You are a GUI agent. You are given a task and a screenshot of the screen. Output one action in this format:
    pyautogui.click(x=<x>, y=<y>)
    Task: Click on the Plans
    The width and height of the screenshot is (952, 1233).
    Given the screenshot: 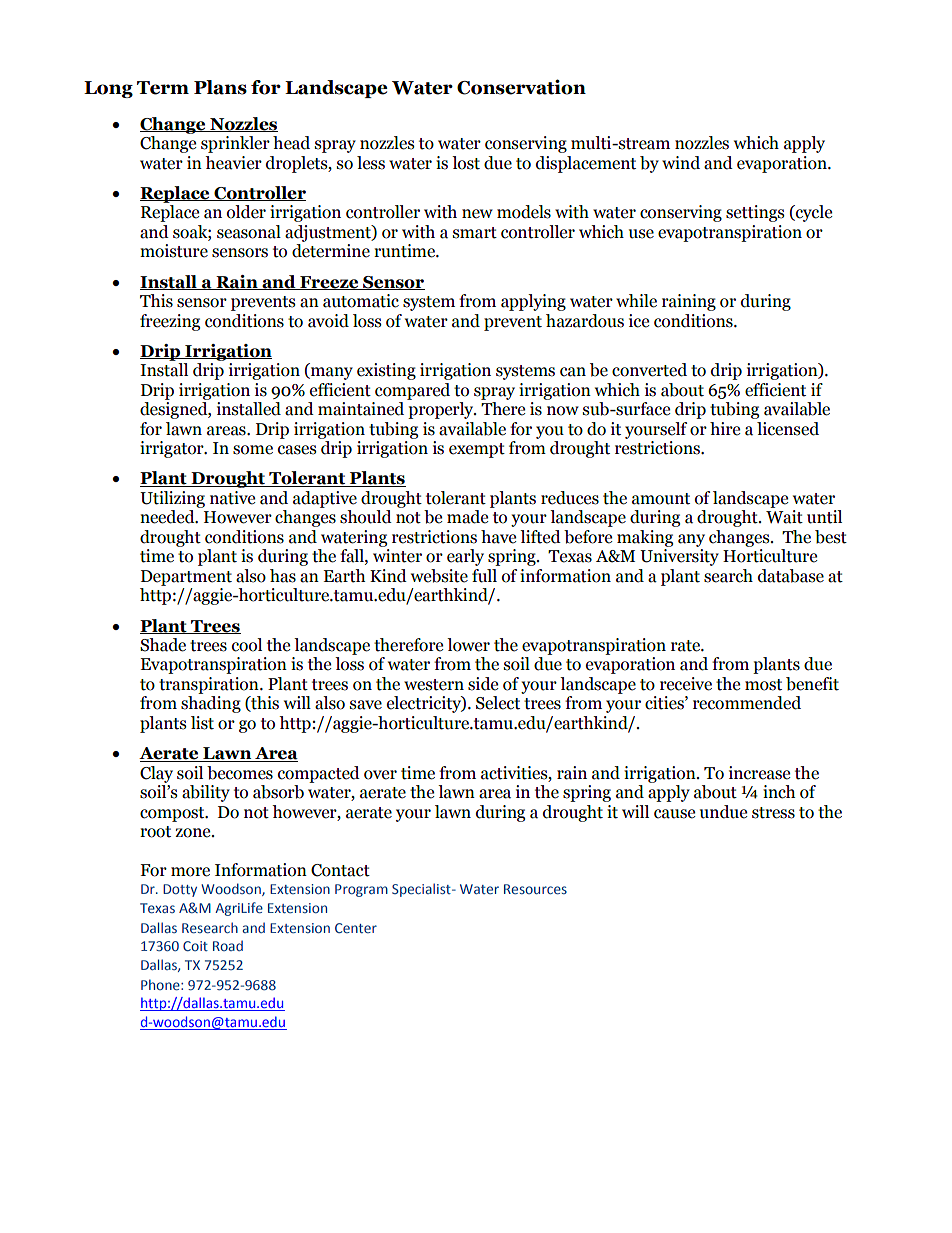 What is the action you would take?
    pyautogui.click(x=220, y=87)
